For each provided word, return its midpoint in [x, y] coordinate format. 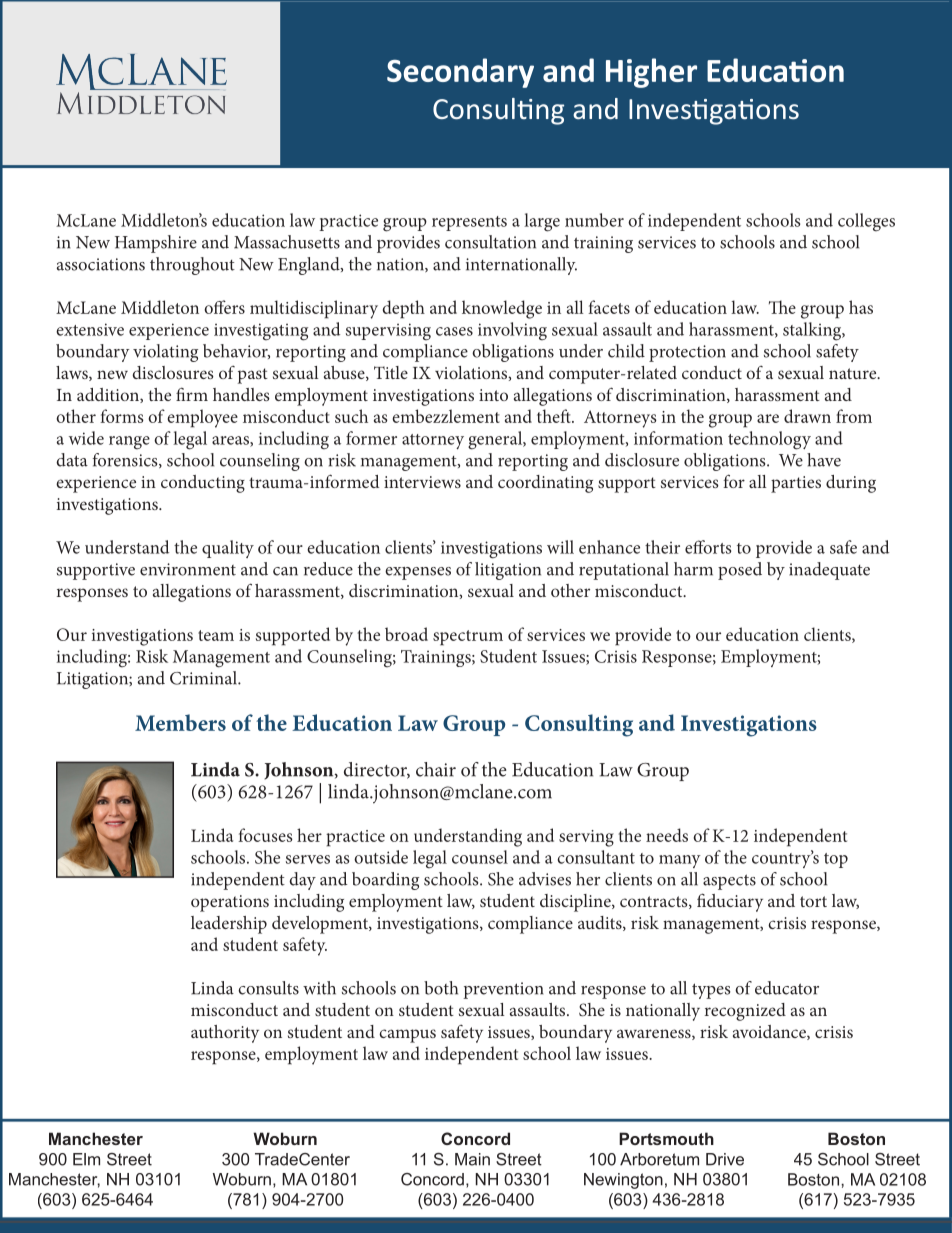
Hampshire [156, 244]
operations [230, 903]
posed [740, 571]
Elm [86, 1159]
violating [165, 353]
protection [687, 353]
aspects [729, 882]
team [216, 635]
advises [545, 879]
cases [454, 331]
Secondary [460, 73]
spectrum [468, 638]
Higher [651, 73]
